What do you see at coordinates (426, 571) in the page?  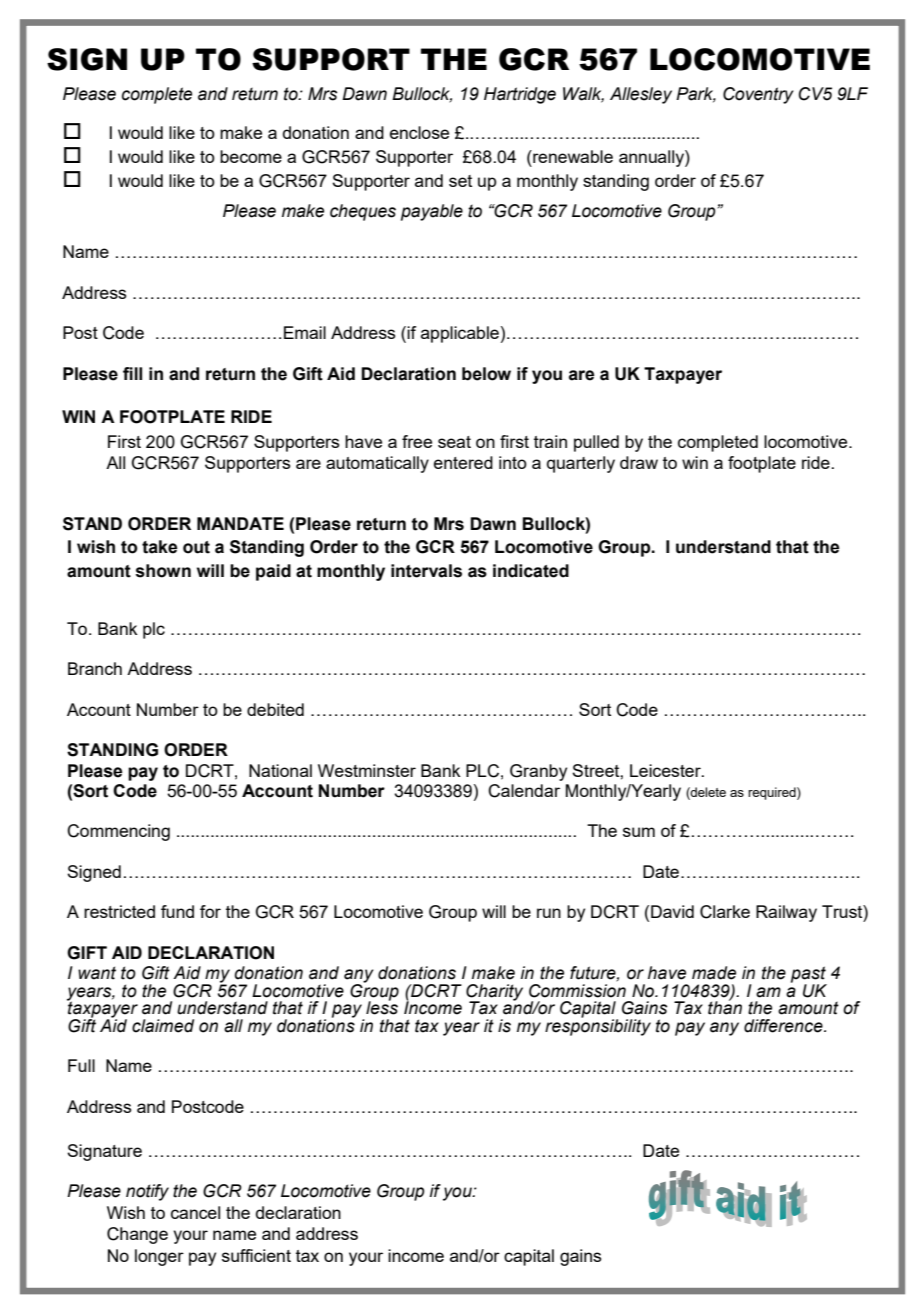 I see `intervals` at bounding box center [426, 571].
